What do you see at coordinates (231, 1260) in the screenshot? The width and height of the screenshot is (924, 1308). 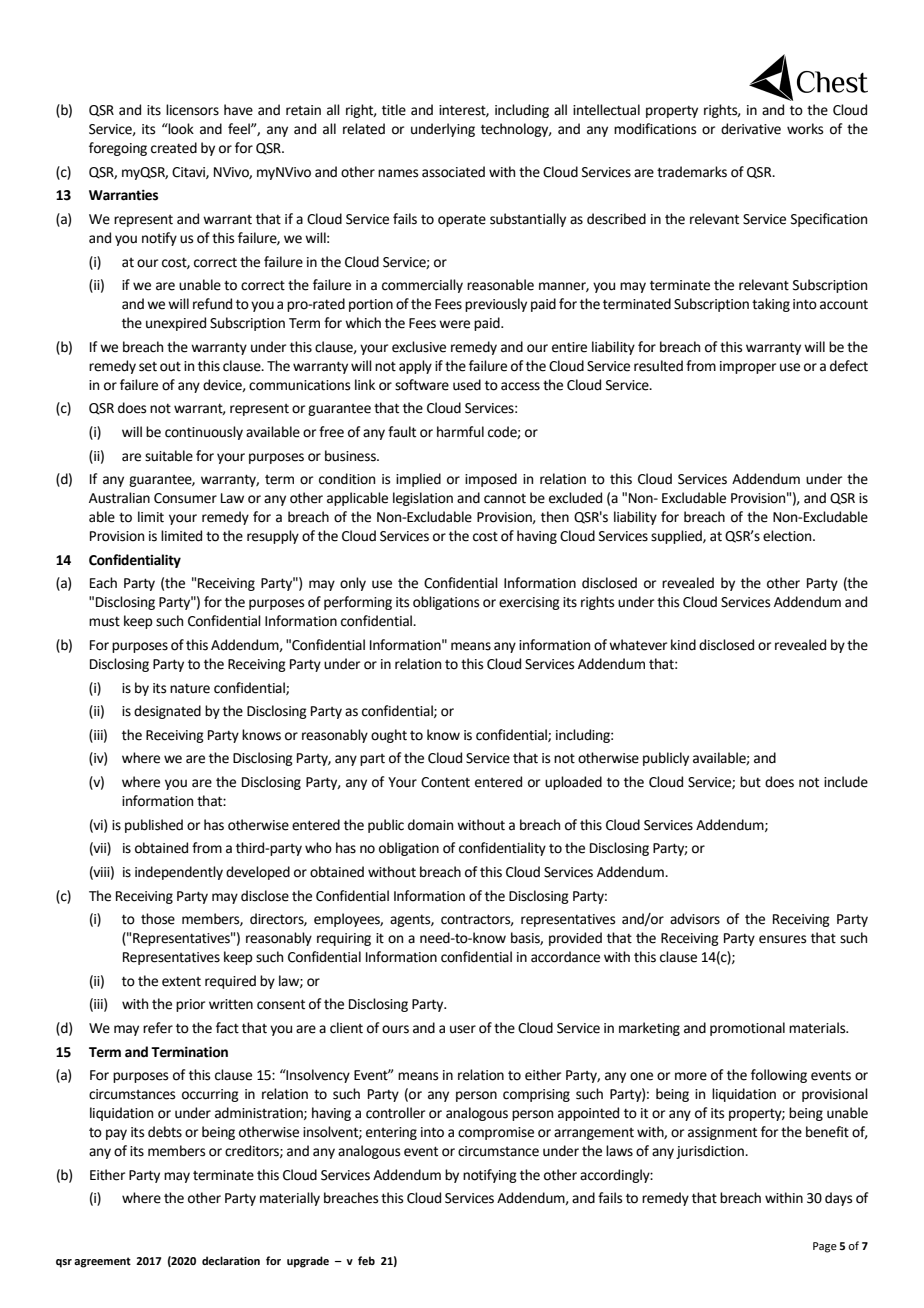 I see `declaration` at bounding box center [231, 1260].
